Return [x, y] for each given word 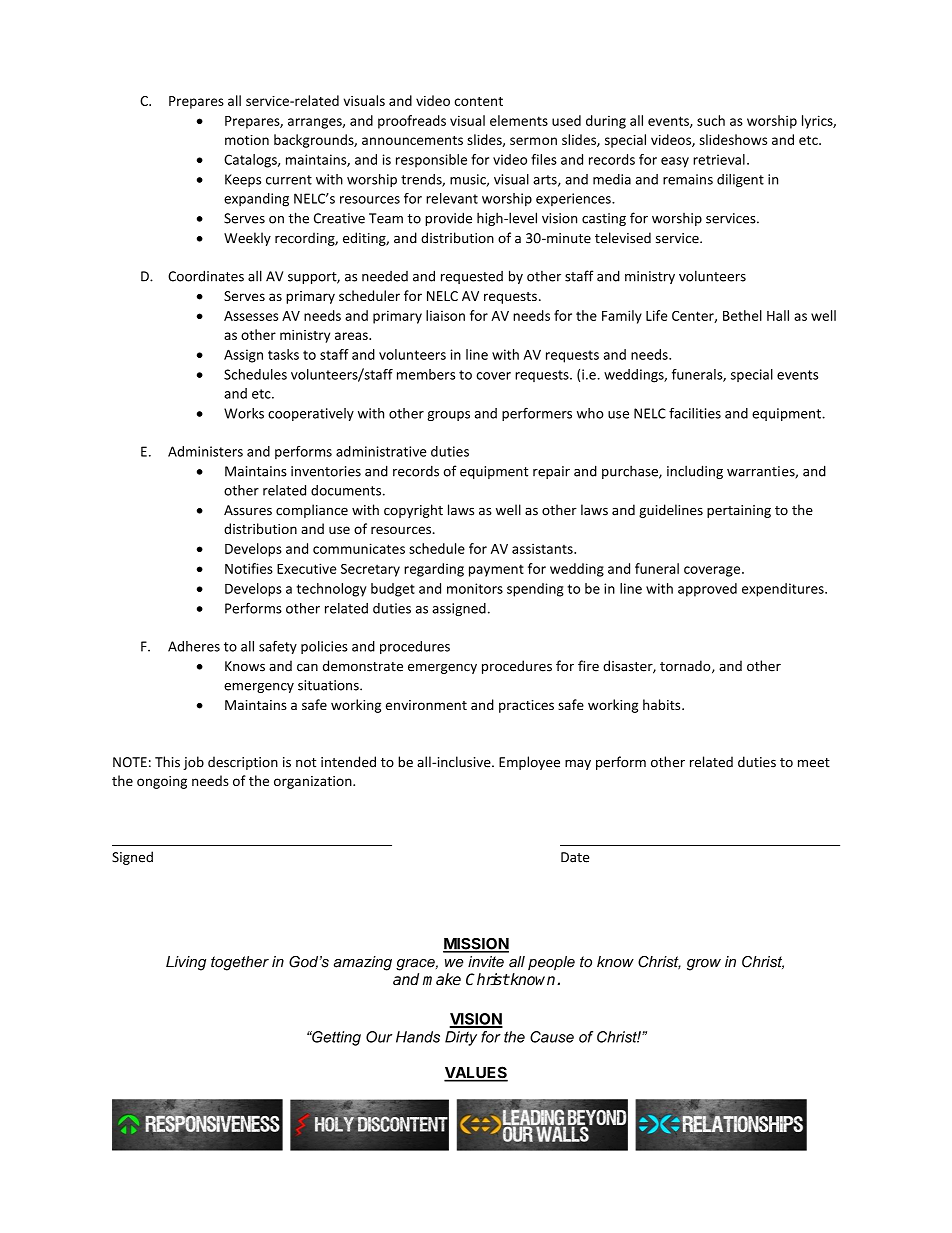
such [711, 120]
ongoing [162, 782]
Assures [248, 510]
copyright [413, 511]
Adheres [194, 646]
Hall [778, 315]
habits [663, 704]
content [479, 101]
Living [186, 963]
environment [426, 705]
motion [247, 140]
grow [704, 965]
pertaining [739, 511]
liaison [445, 315]
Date [575, 857]
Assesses [251, 316]
